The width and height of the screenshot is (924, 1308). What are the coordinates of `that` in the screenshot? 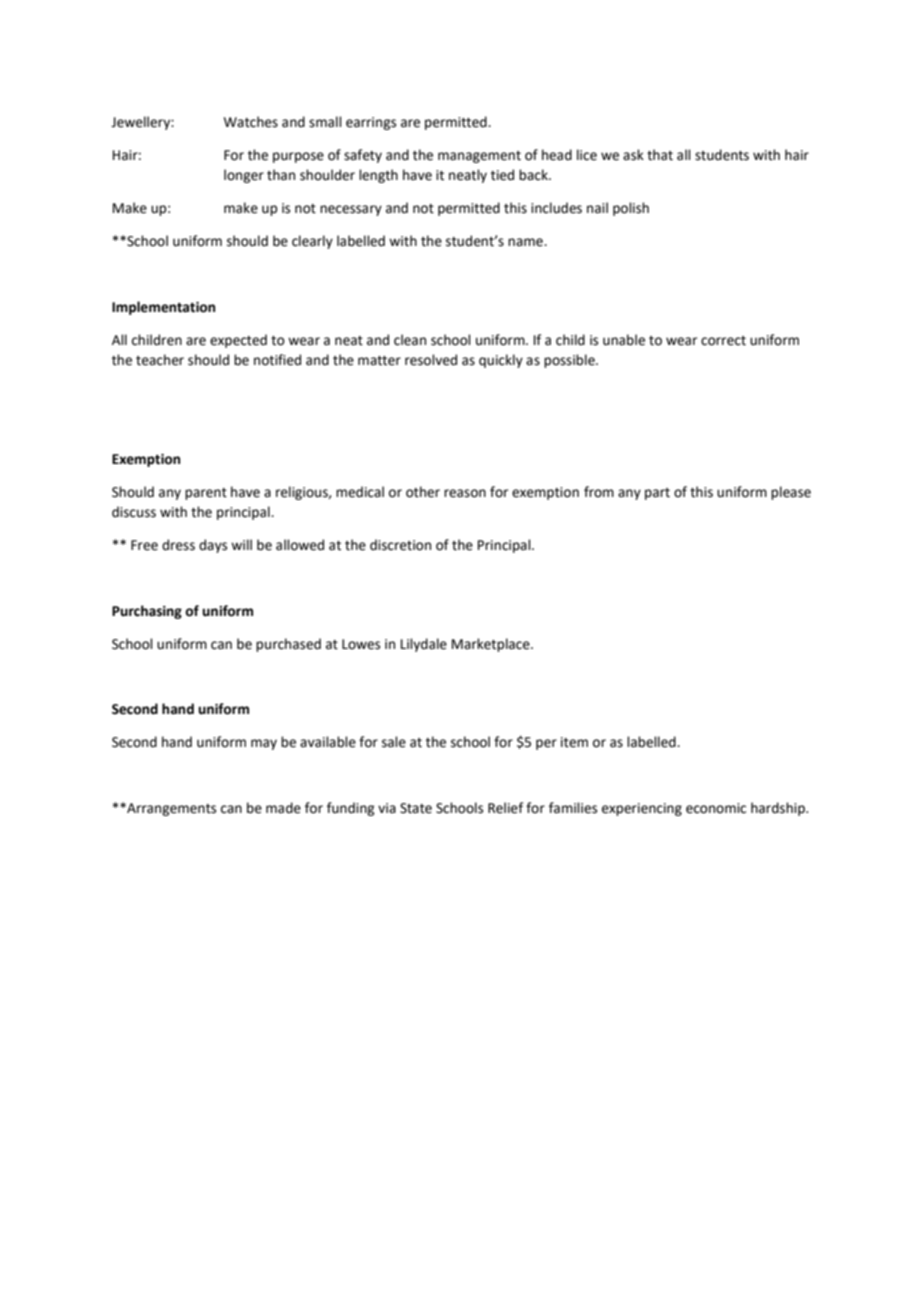 It's located at (660, 155).
